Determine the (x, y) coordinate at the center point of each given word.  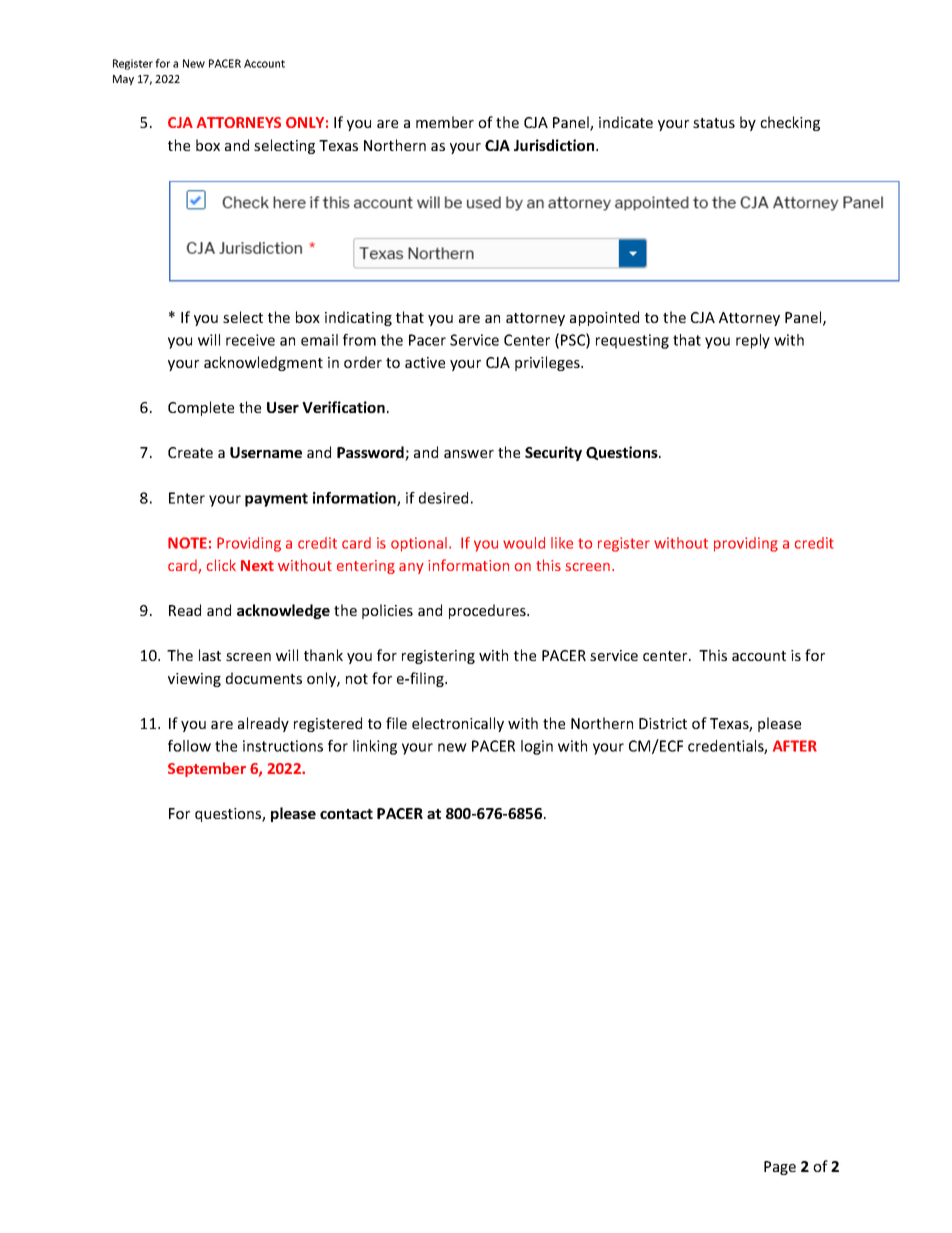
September (207, 769)
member (445, 122)
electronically (458, 724)
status (714, 123)
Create (190, 452)
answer (469, 454)
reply (753, 341)
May (123, 80)
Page (780, 1168)
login (537, 747)
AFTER (795, 746)
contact (346, 814)
